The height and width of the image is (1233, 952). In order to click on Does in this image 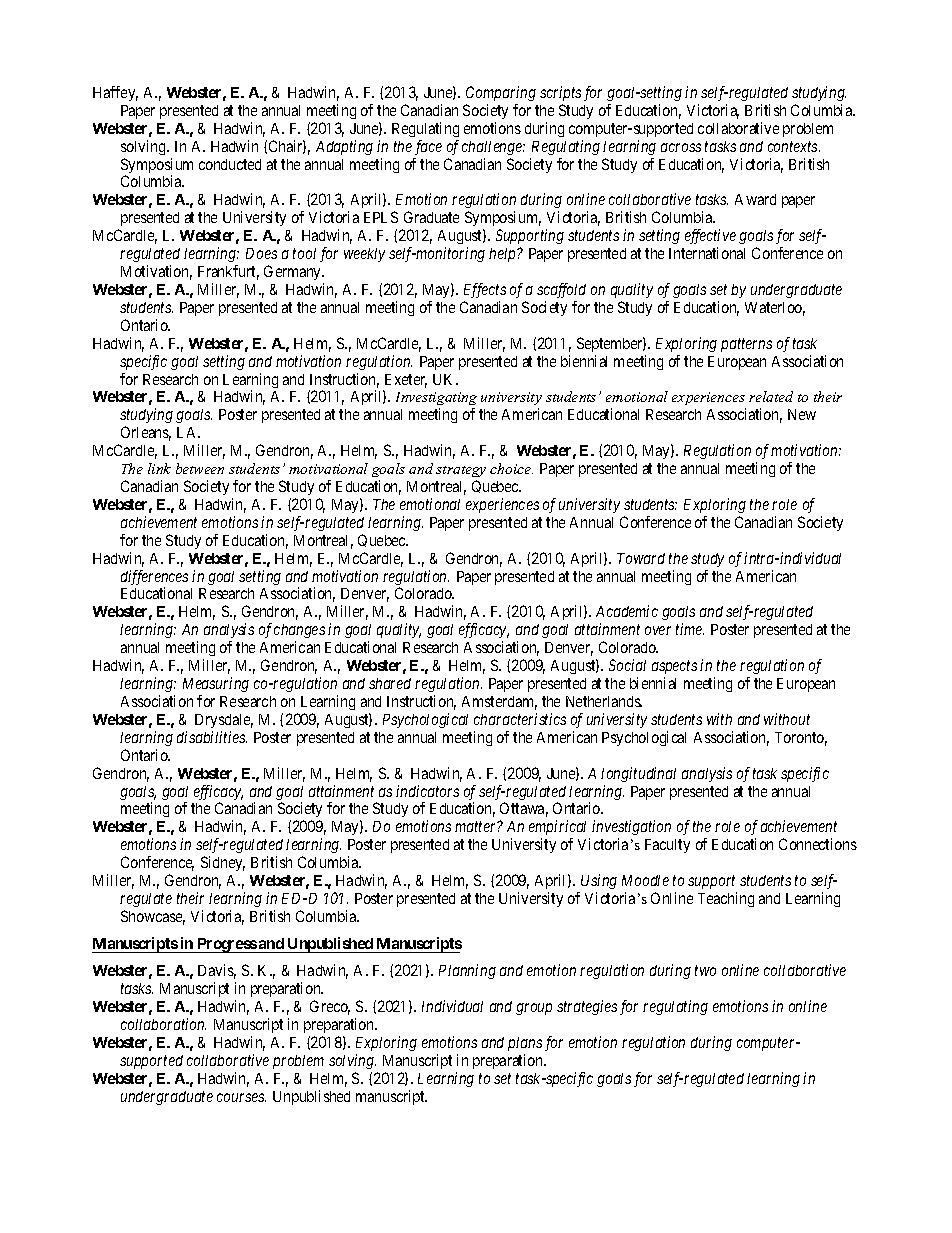, I will do `click(261, 253)`.
